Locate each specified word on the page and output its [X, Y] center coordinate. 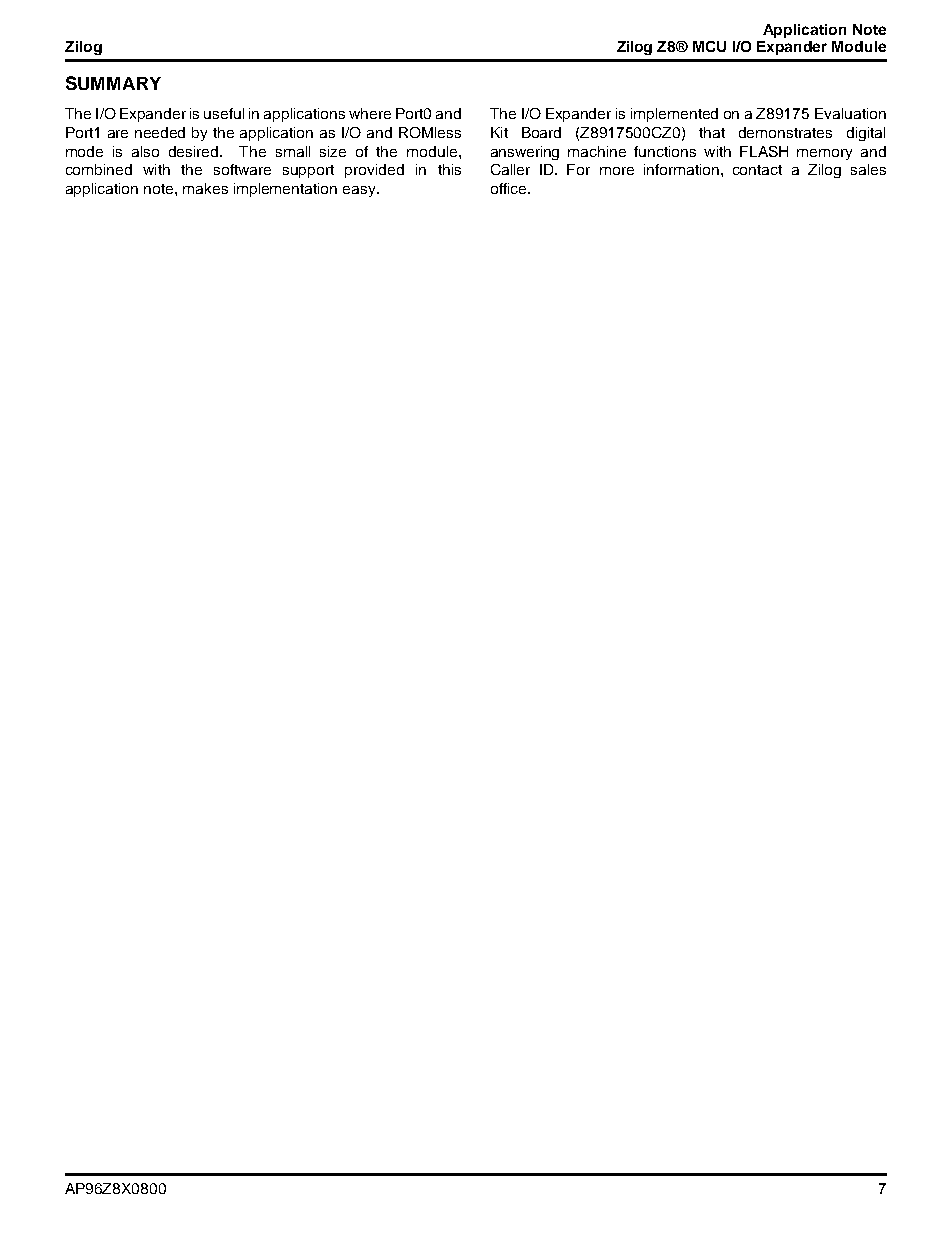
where [370, 113]
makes [205, 188]
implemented [674, 115]
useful [224, 113]
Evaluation [850, 113]
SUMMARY [113, 83]
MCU [709, 46]
